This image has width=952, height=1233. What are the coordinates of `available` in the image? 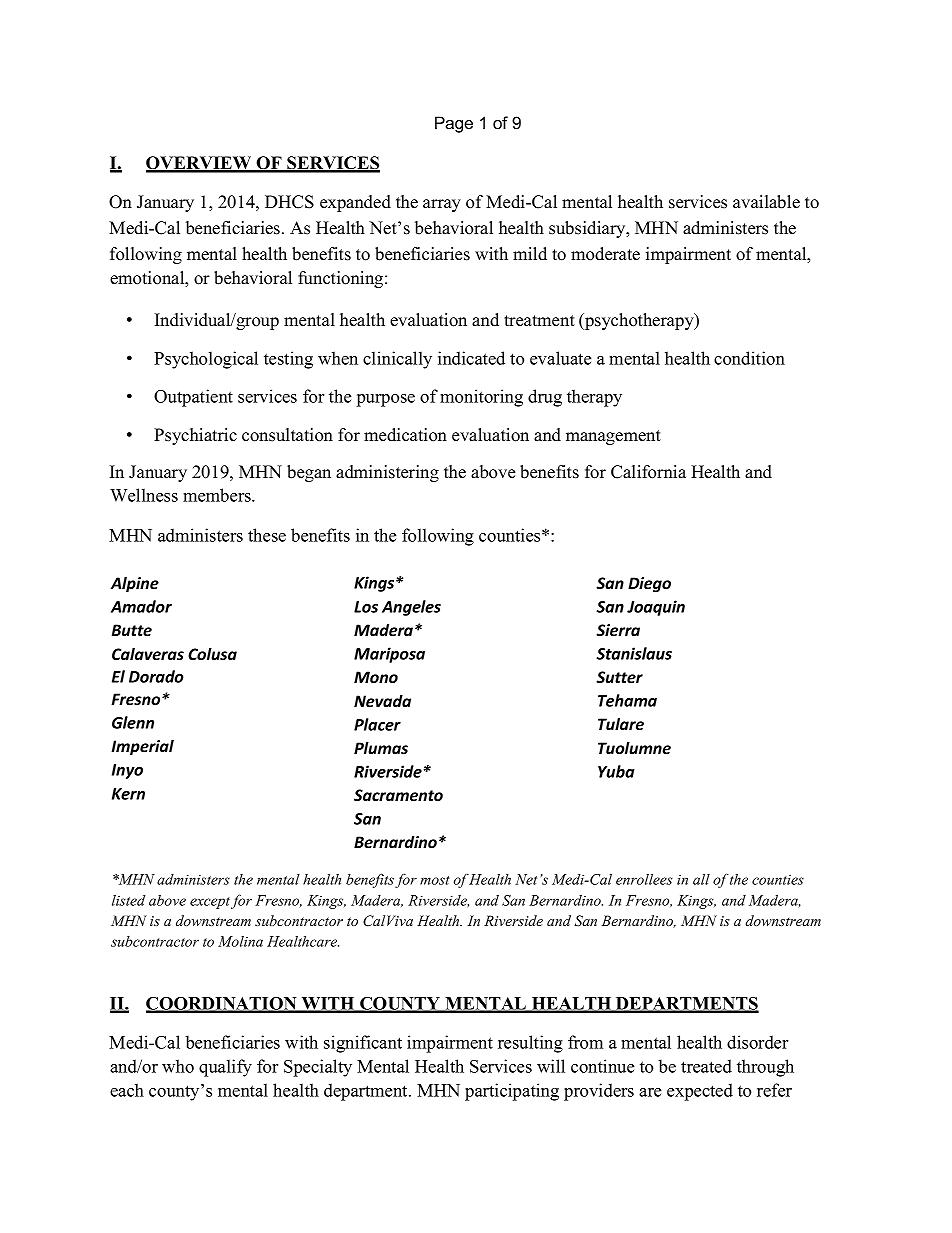 It's located at (766, 202).
